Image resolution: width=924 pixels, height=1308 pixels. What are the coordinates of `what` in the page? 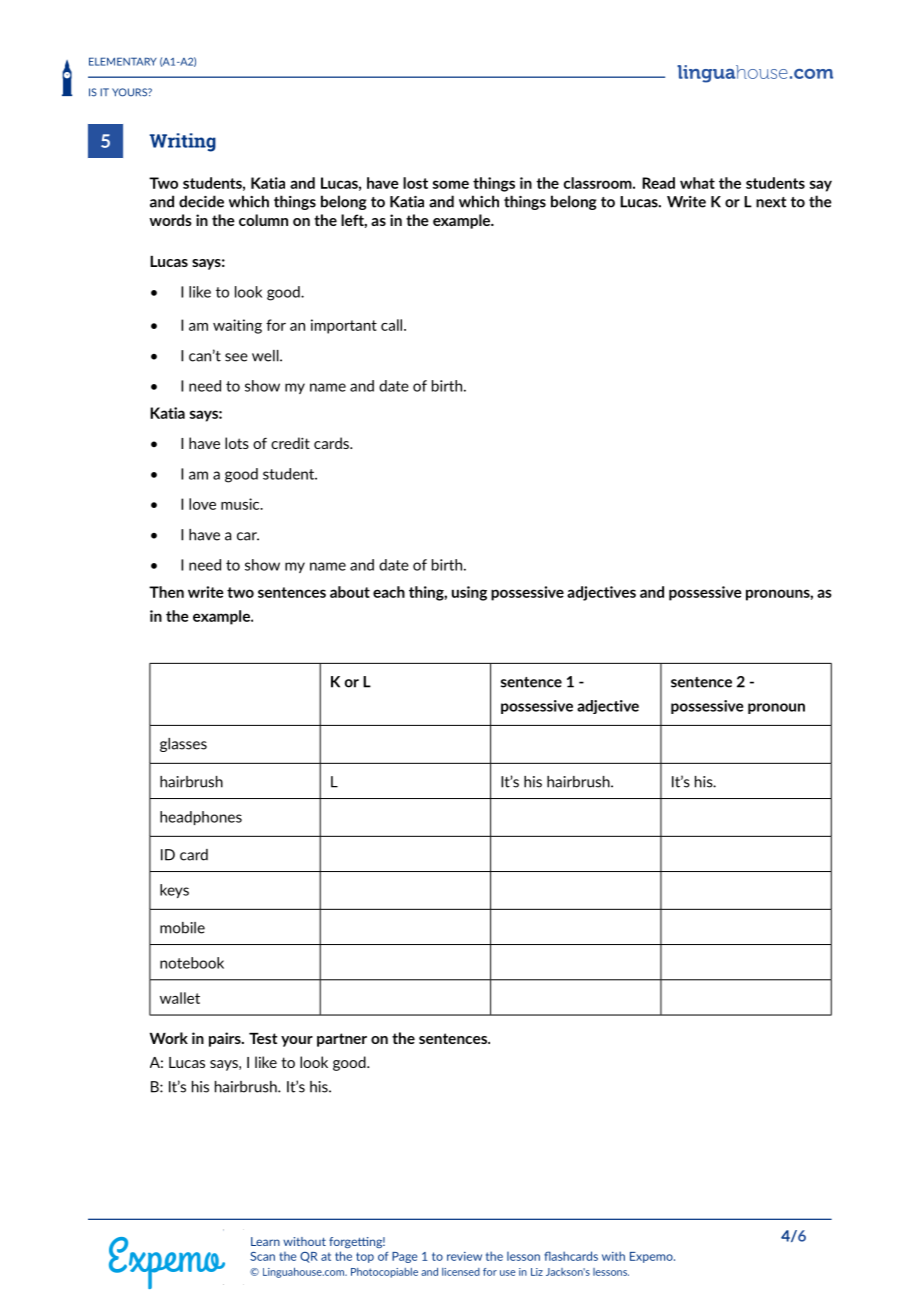 It's located at (697, 183).
